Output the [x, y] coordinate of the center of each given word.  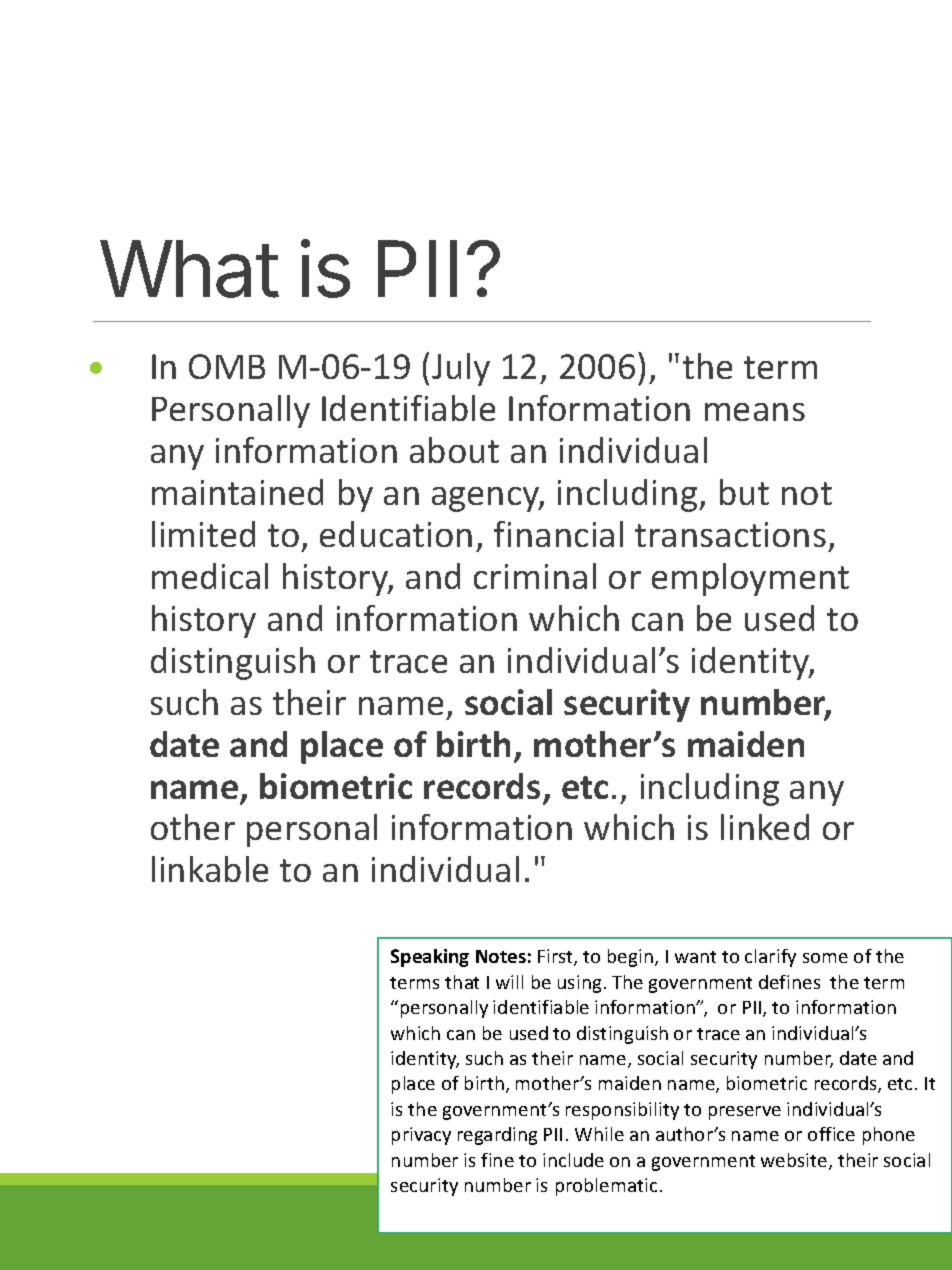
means [755, 412]
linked [765, 827]
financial [558, 534]
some [825, 958]
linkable [210, 869]
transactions [730, 534]
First [556, 957]
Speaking [430, 958]
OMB [227, 366]
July [461, 369]
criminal [535, 576]
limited [203, 534]
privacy [421, 1136]
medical [210, 576]
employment [750, 579]
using [579, 984]
